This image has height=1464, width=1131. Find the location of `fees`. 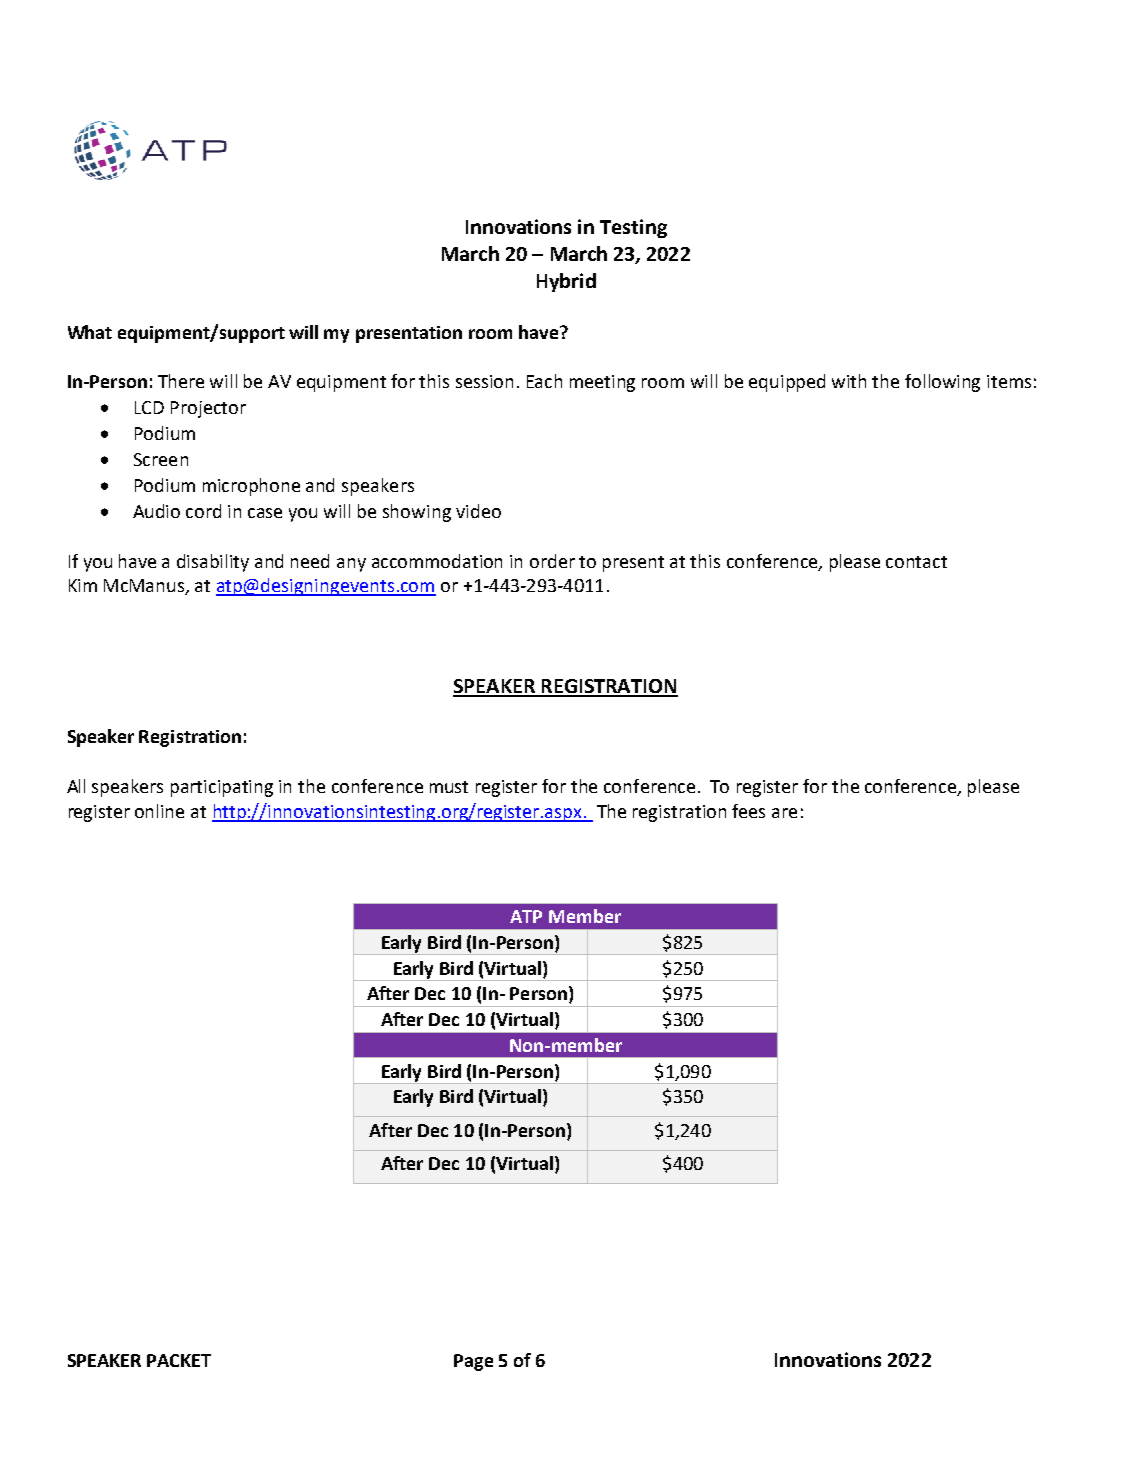

fees is located at coordinates (748, 811).
